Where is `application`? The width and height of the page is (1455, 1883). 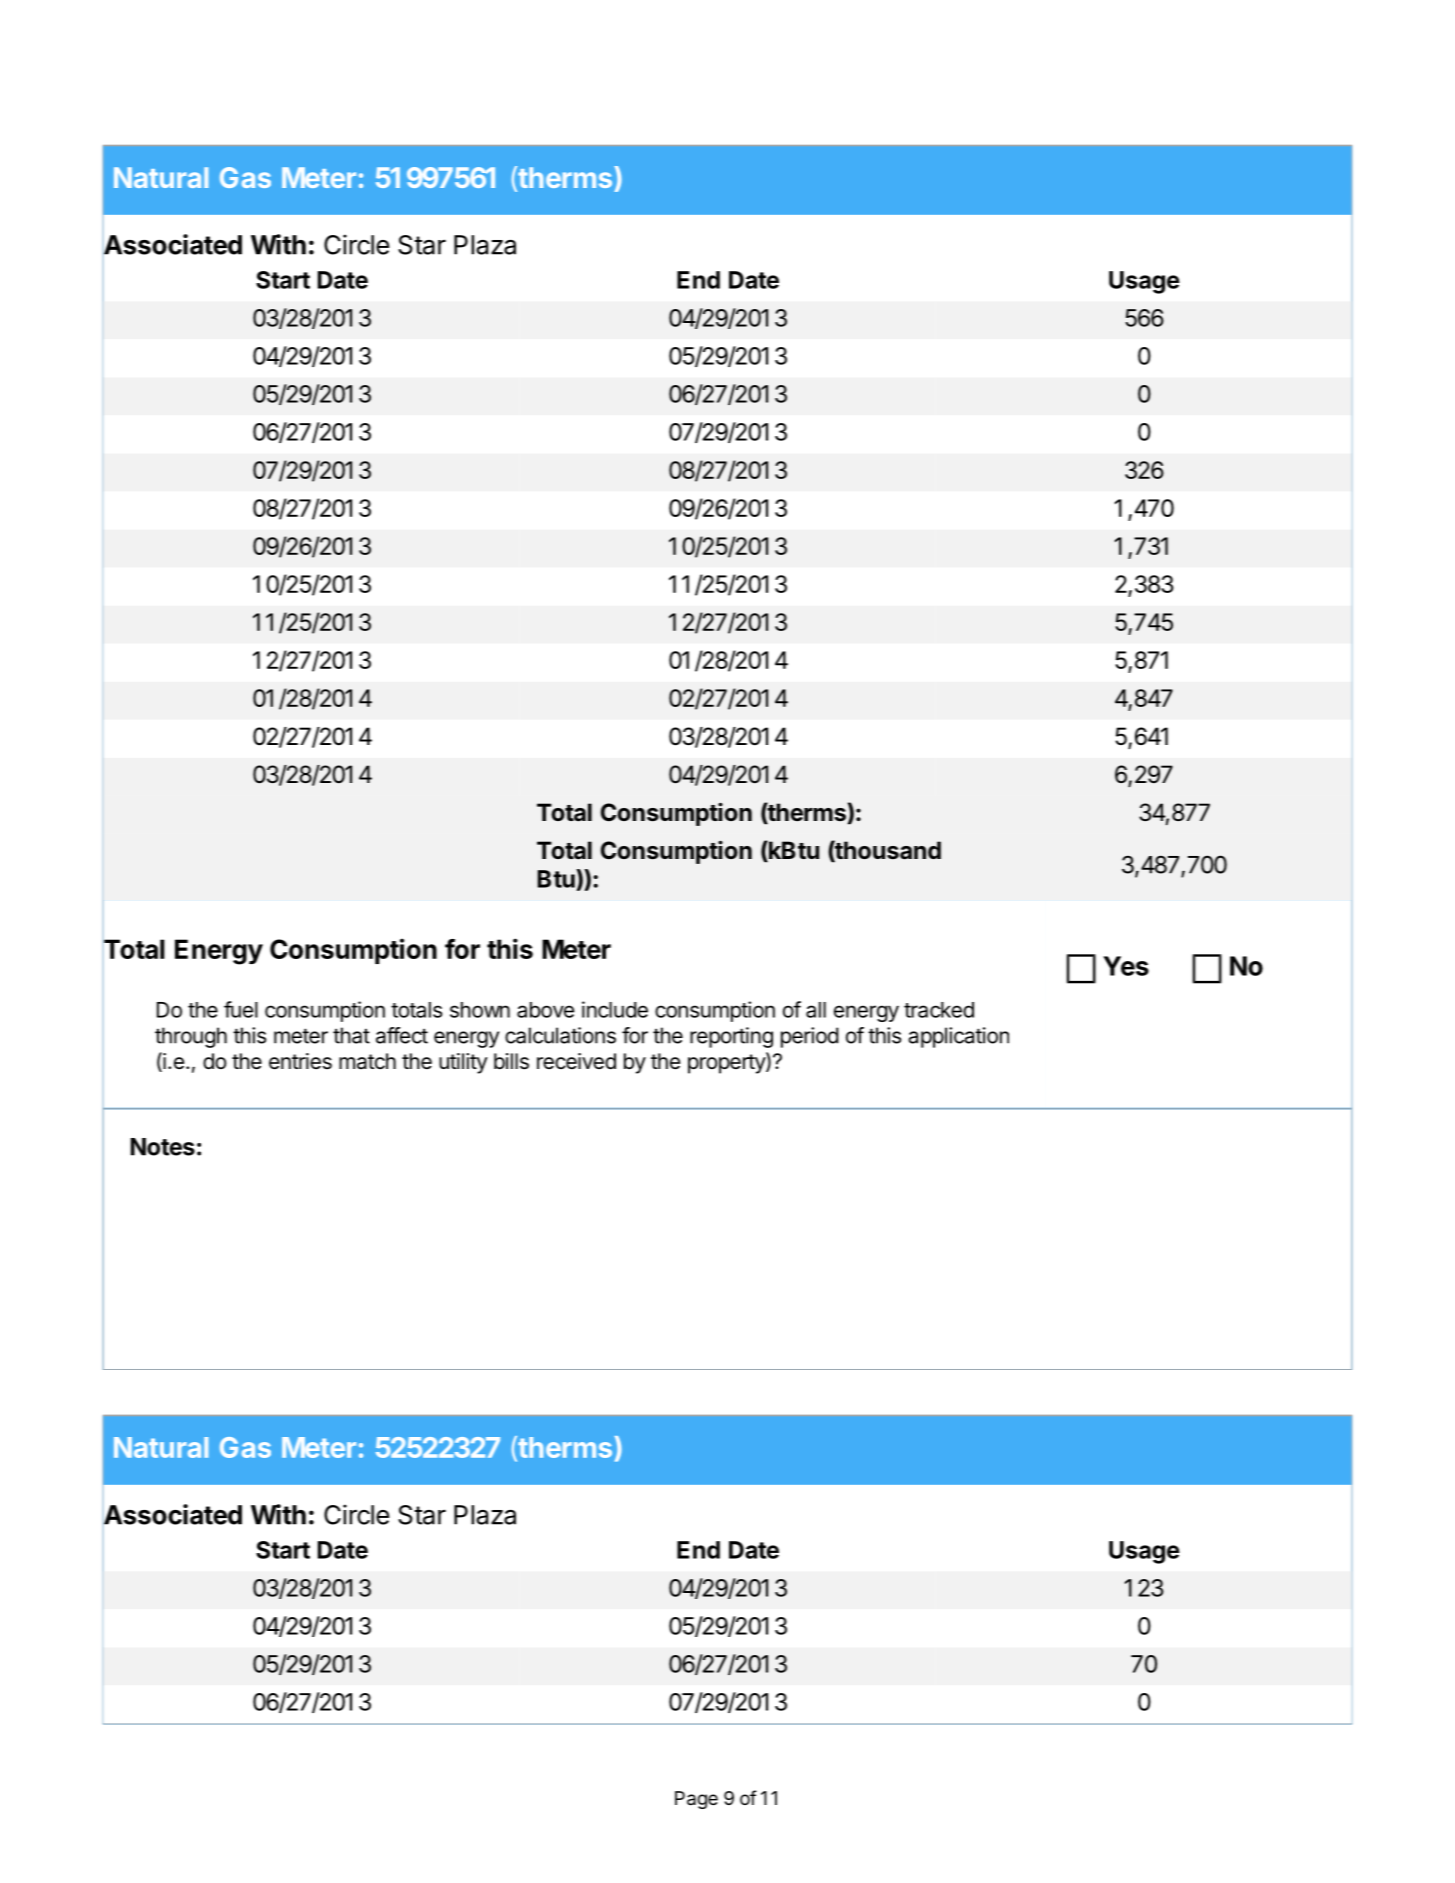
application is located at coordinates (958, 1037).
